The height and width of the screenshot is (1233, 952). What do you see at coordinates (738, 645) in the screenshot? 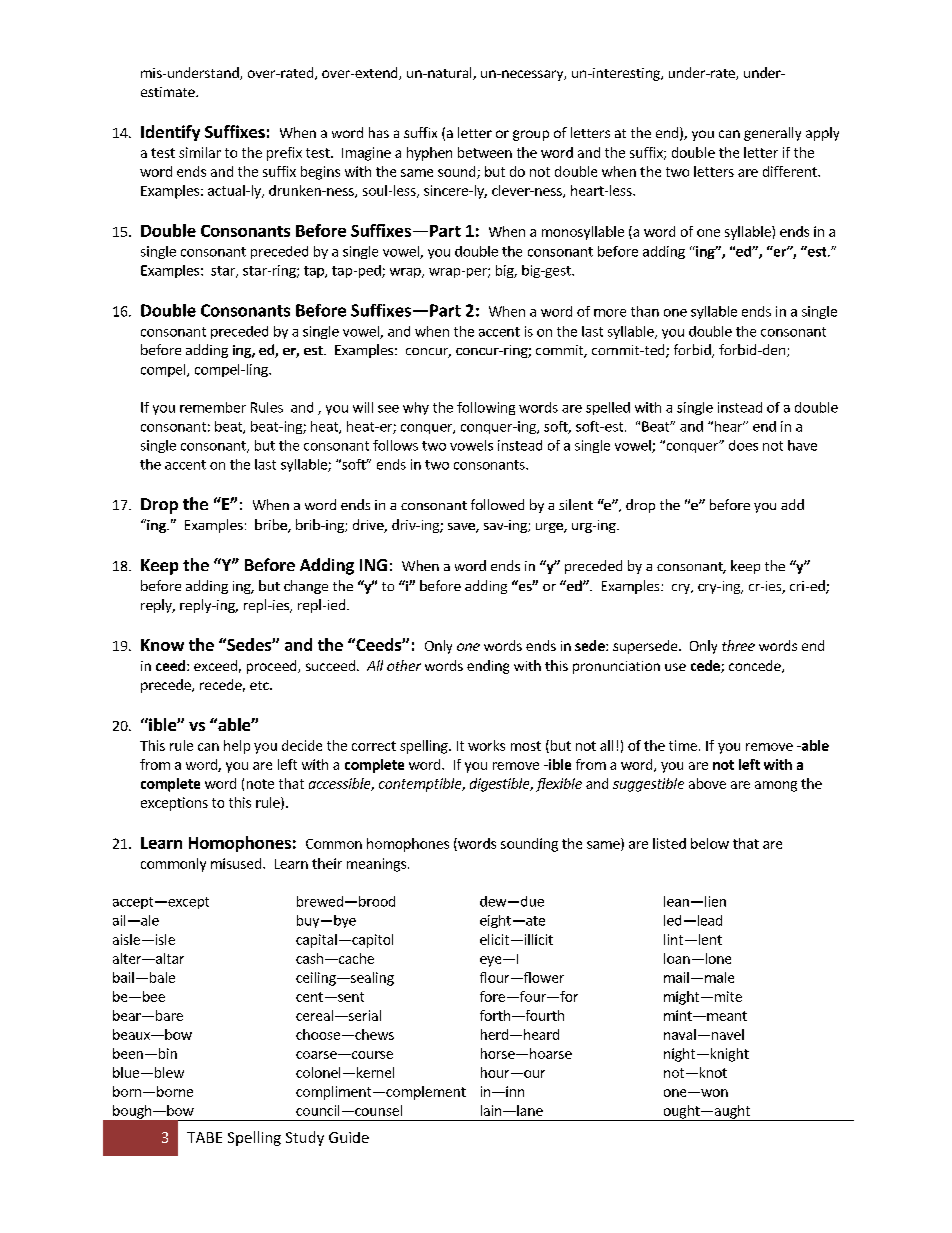
I see `three` at bounding box center [738, 645].
